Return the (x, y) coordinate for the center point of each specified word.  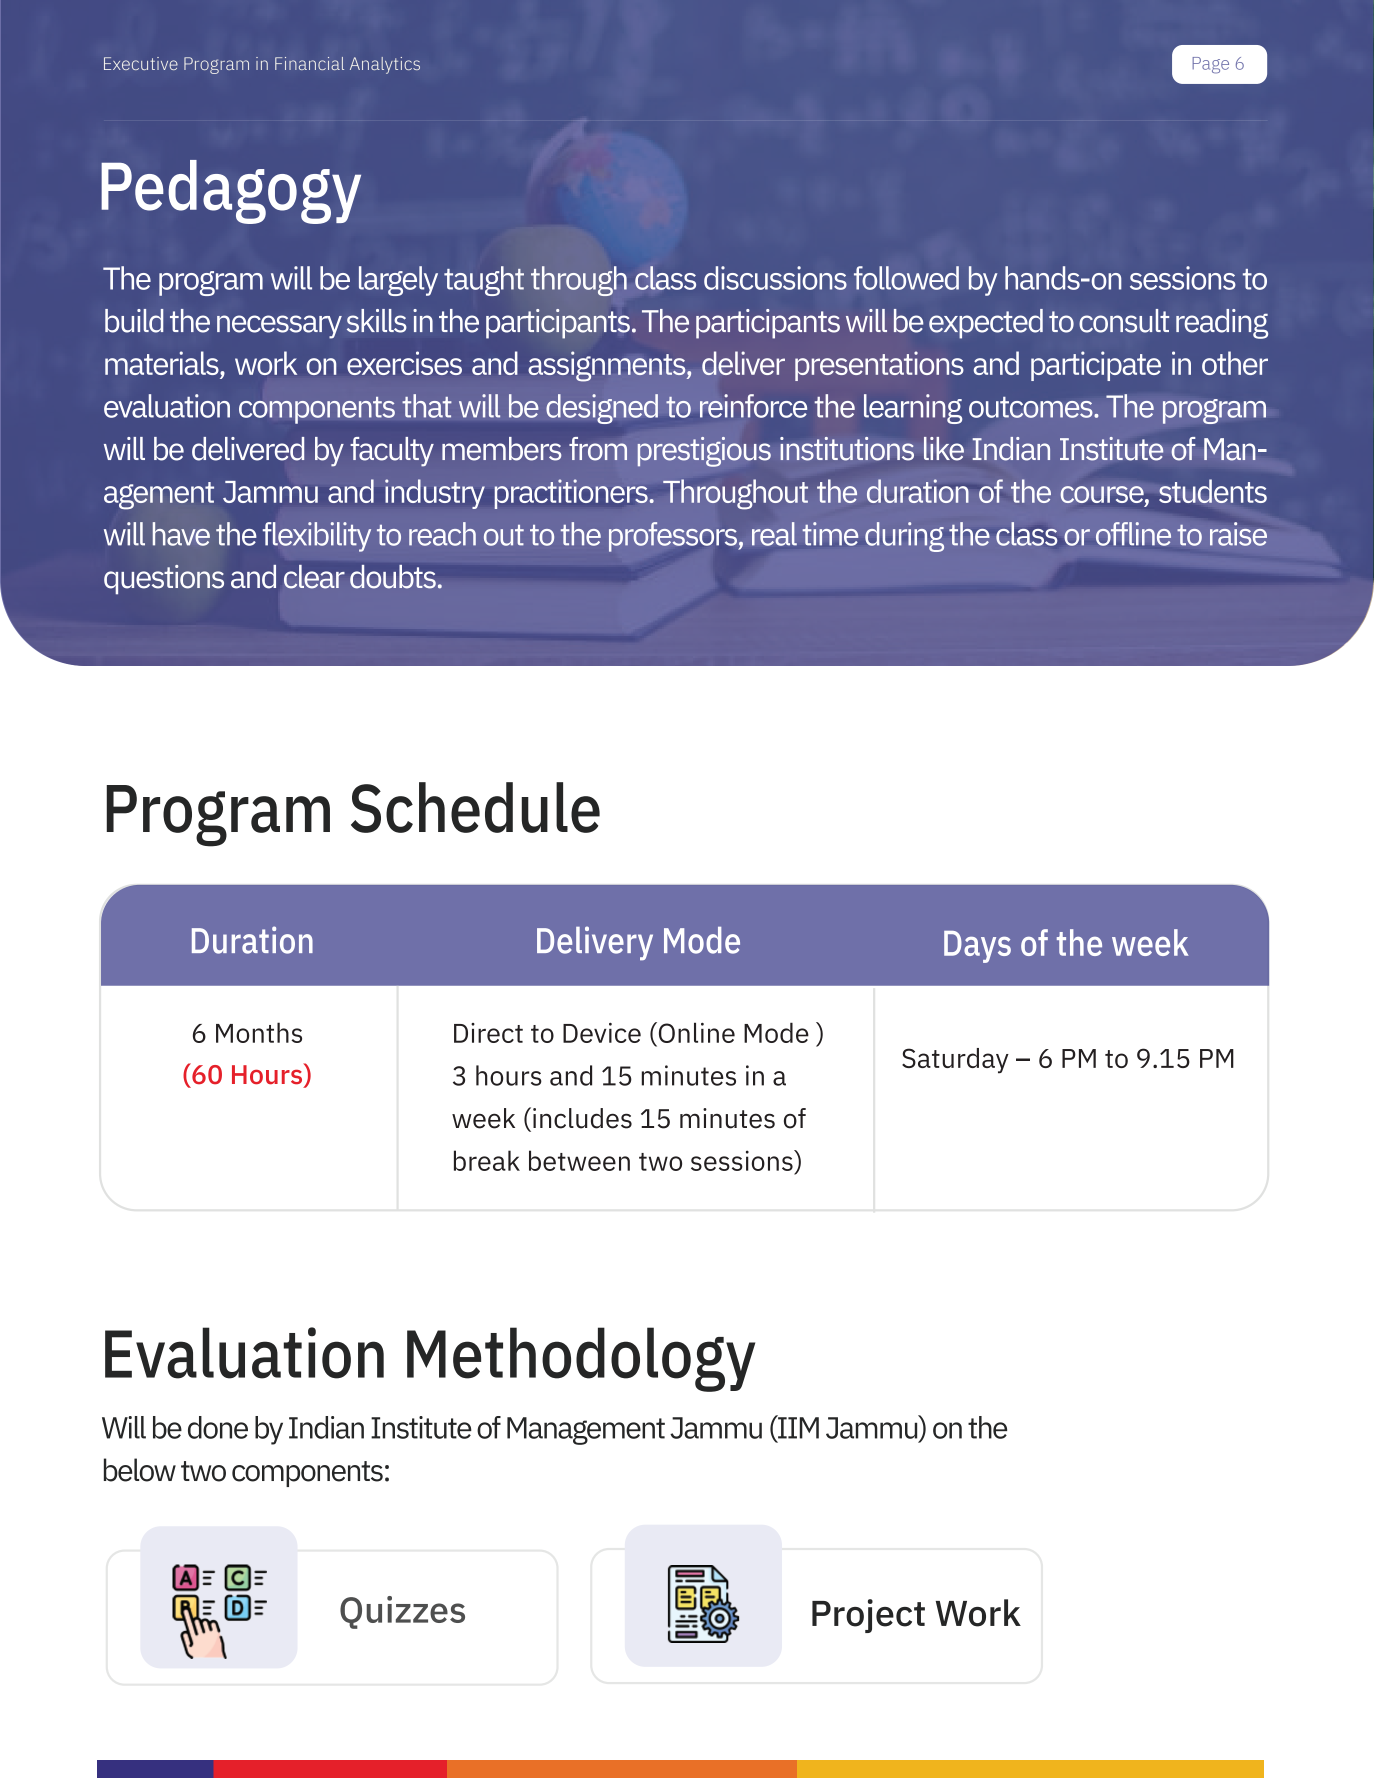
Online (695, 1032)
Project (868, 1616)
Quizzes (402, 1612)
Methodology (581, 1359)
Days (977, 947)
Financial (309, 63)
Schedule (475, 807)
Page (1210, 65)
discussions (775, 278)
